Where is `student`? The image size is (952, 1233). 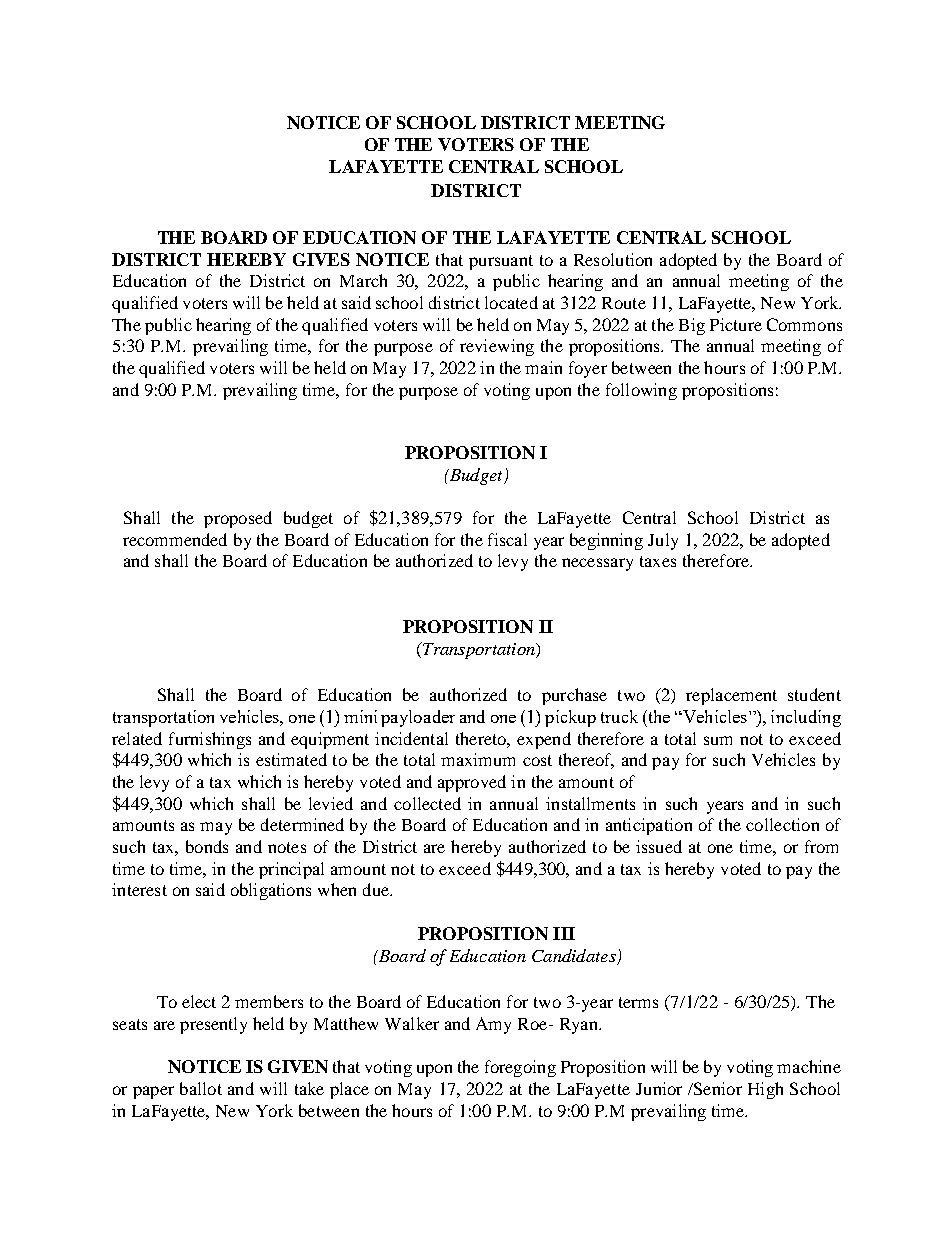
student is located at coordinates (814, 694).
